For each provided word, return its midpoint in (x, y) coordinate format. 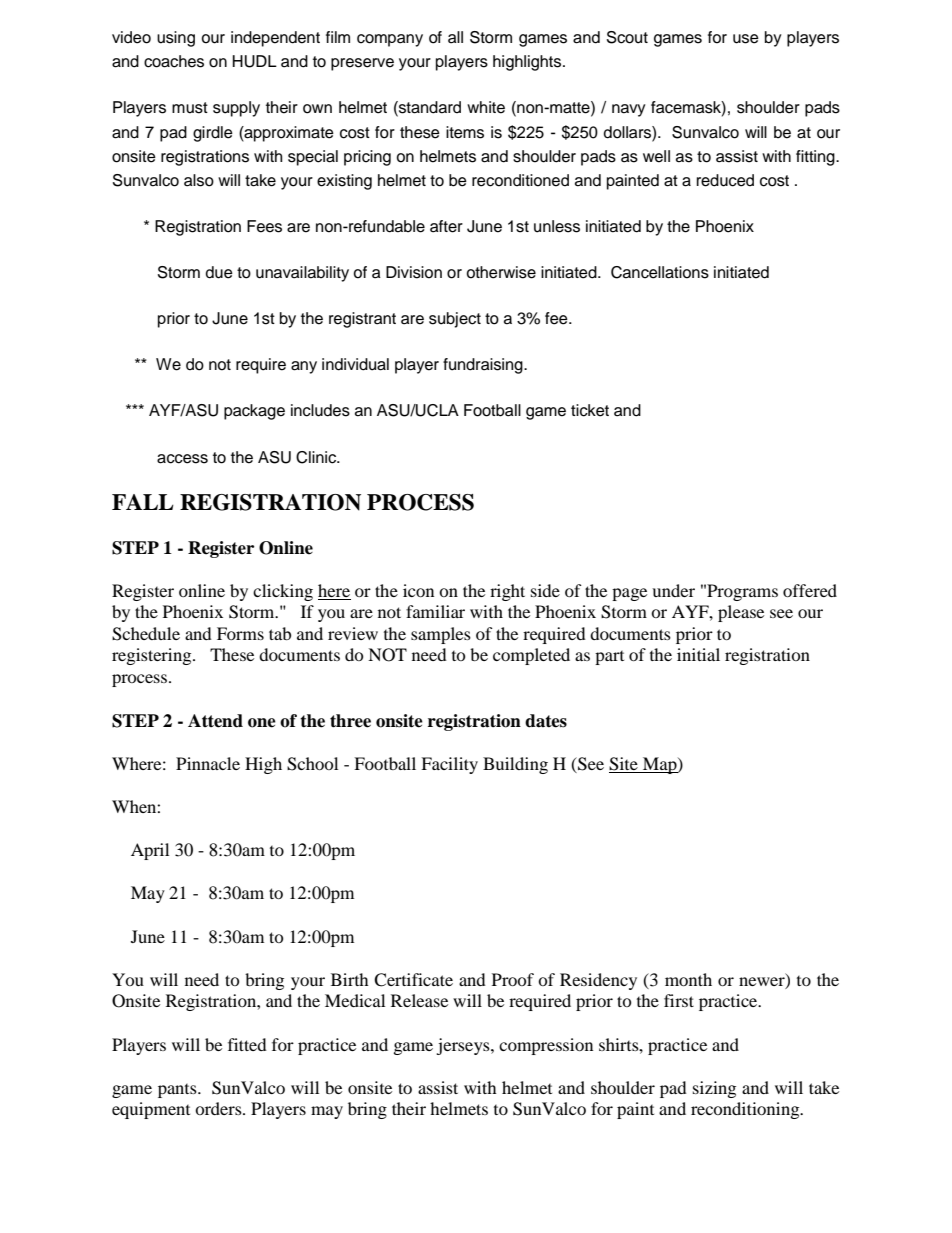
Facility (449, 765)
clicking (283, 592)
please (741, 613)
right (507, 592)
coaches (174, 61)
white (486, 107)
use (746, 39)
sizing (714, 1089)
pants (178, 1091)
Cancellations (660, 272)
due (219, 272)
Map (660, 765)
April (150, 851)
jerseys (464, 1046)
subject (455, 320)
